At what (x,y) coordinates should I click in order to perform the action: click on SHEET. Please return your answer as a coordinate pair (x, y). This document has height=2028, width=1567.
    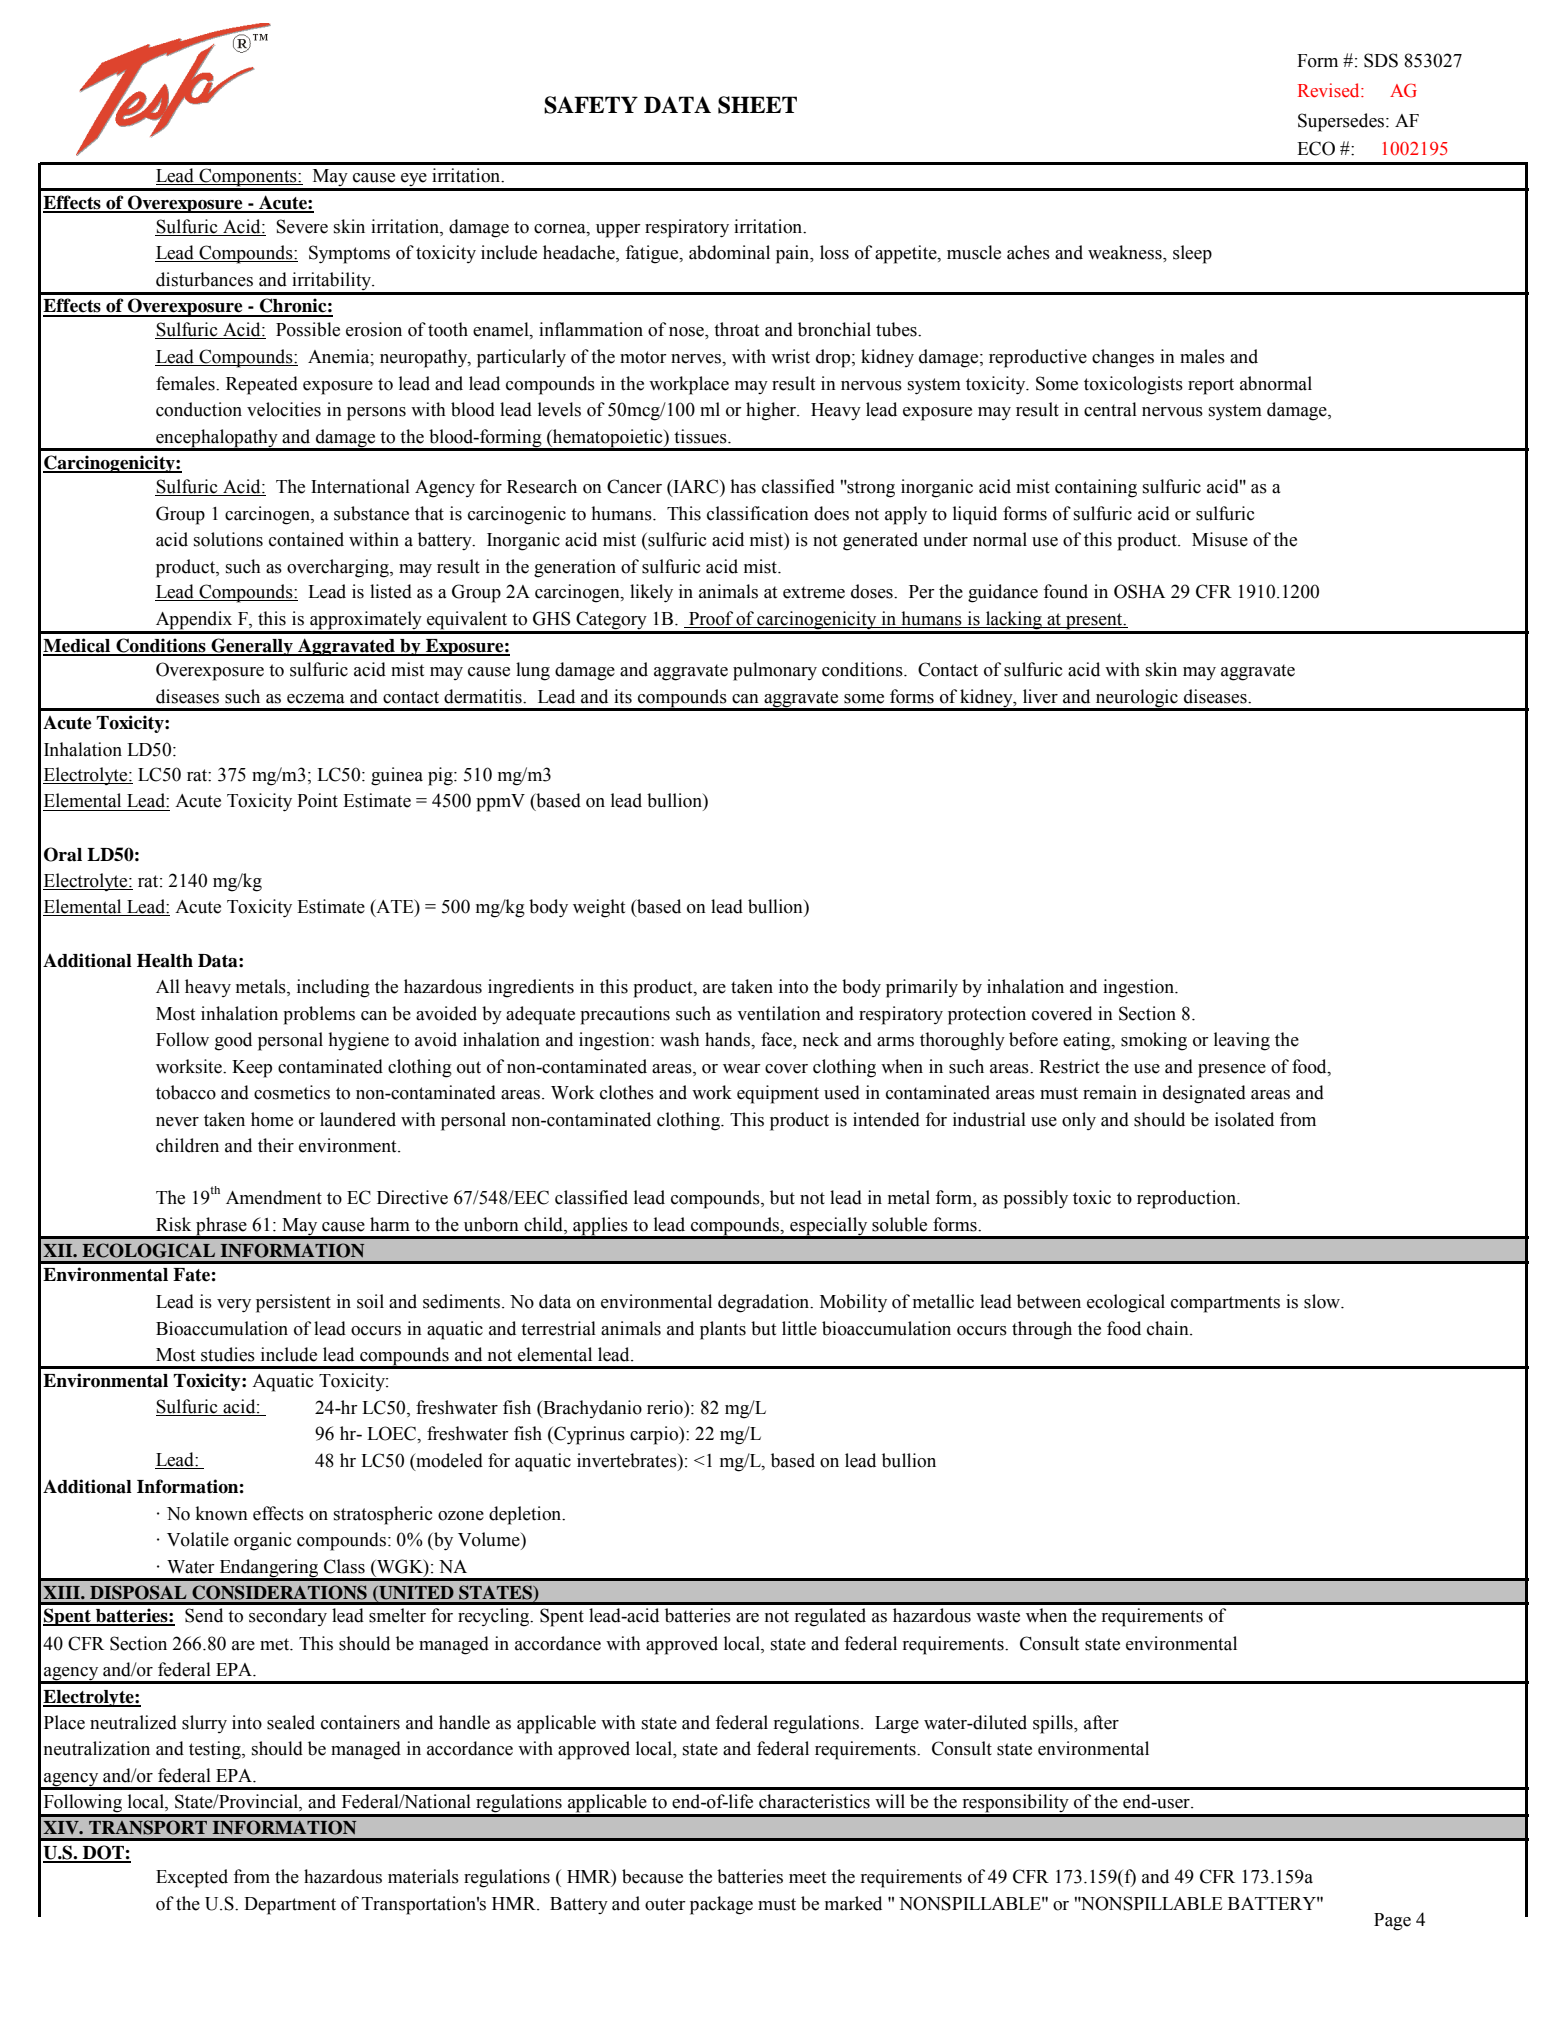
    Looking at the image, I should click on (757, 105).
